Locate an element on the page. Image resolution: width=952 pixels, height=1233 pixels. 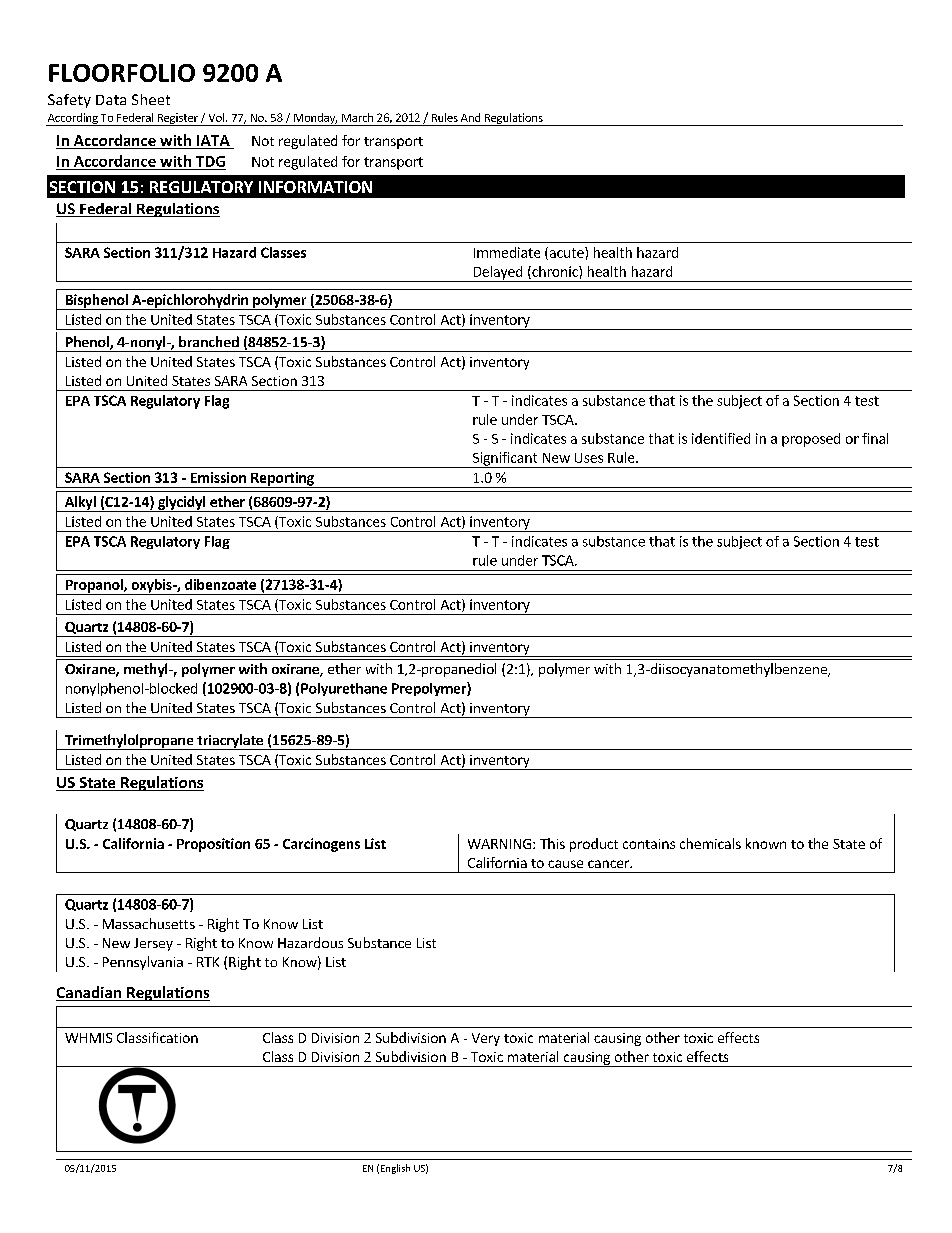
And is located at coordinates (470, 117).
